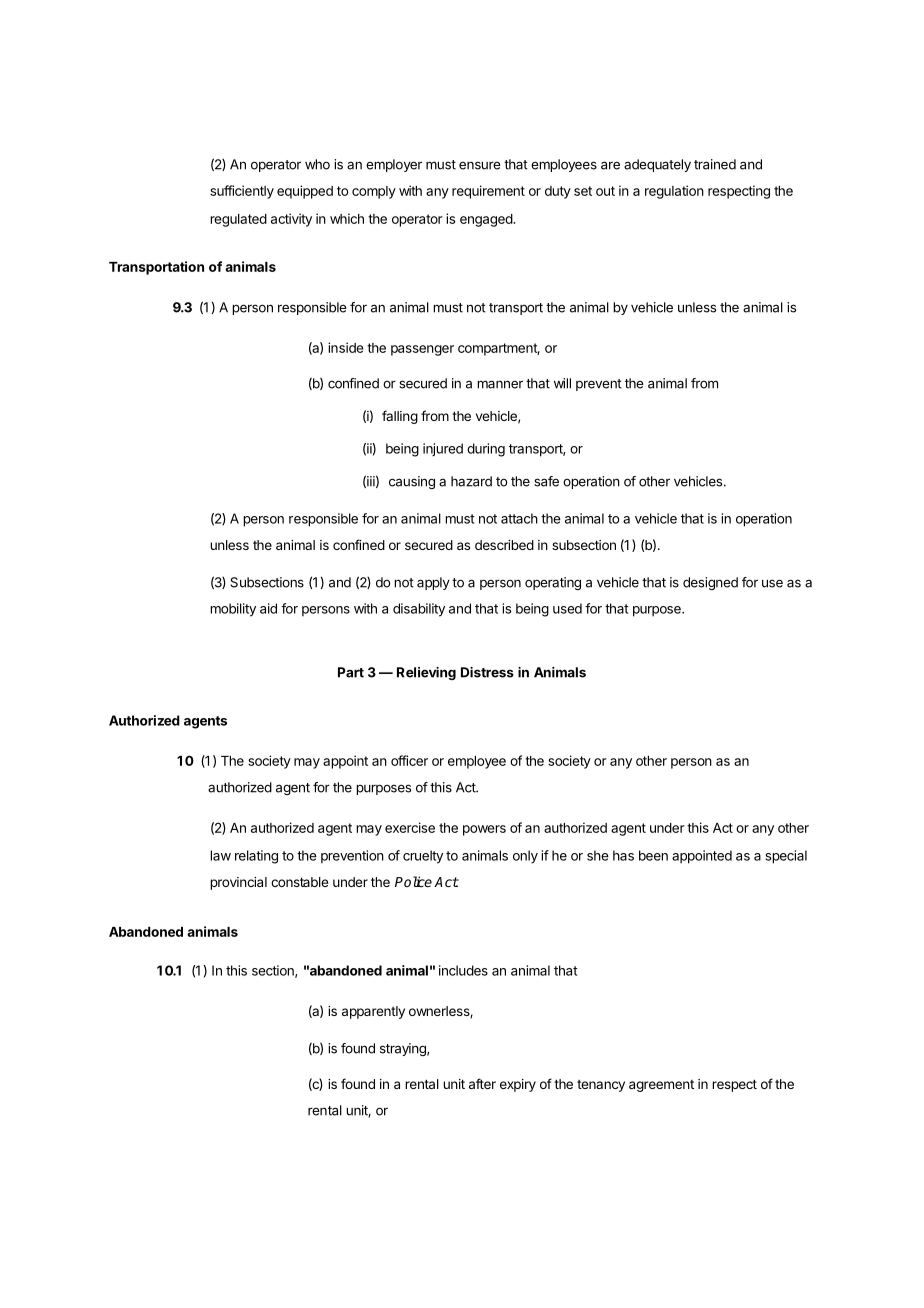 The width and height of the screenshot is (924, 1308). What do you see at coordinates (715, 164) in the screenshot?
I see `trained` at bounding box center [715, 164].
